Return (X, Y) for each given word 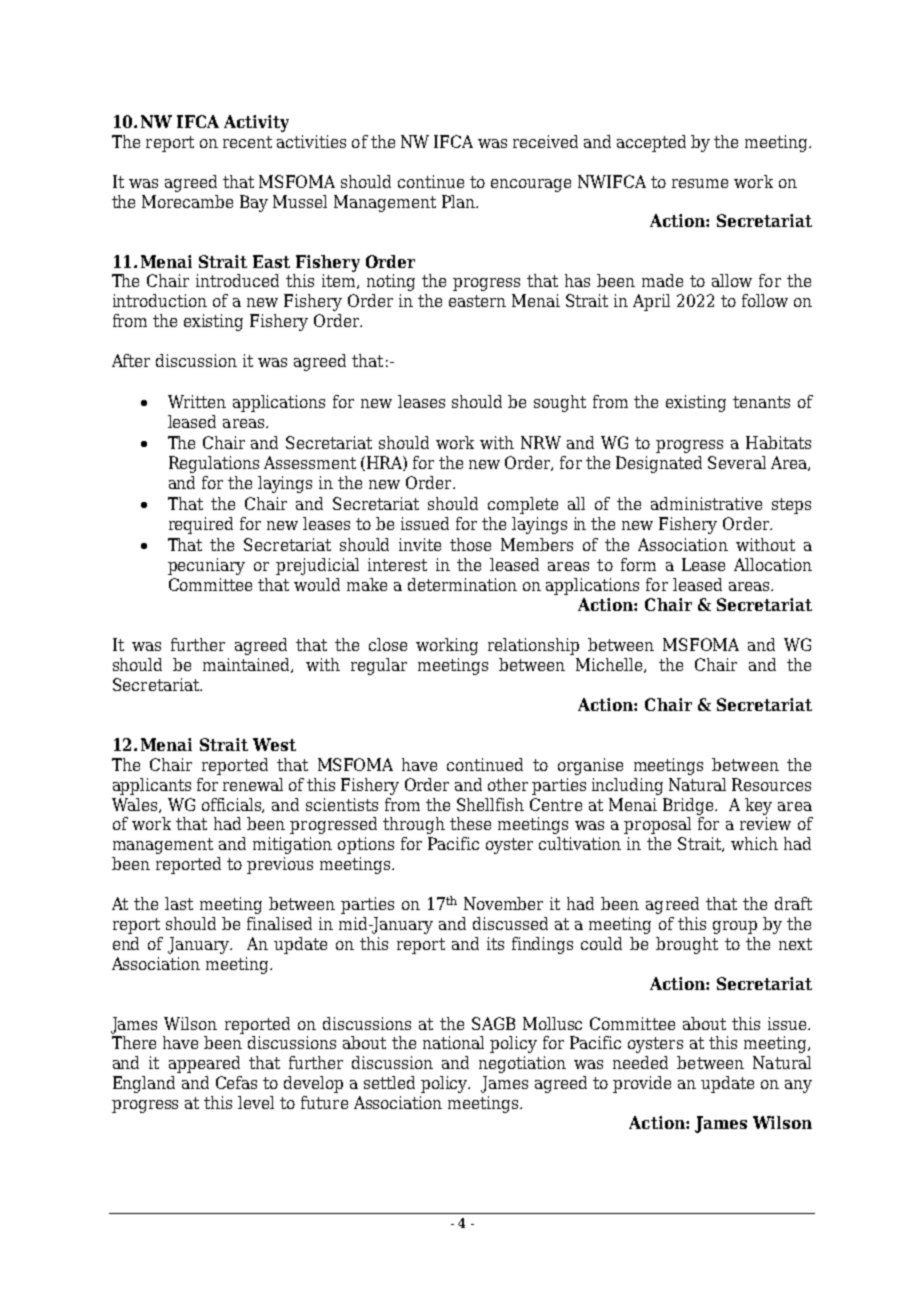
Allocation (773, 564)
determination (462, 584)
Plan (459, 201)
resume (700, 183)
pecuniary (206, 566)
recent (247, 142)
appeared (204, 1064)
